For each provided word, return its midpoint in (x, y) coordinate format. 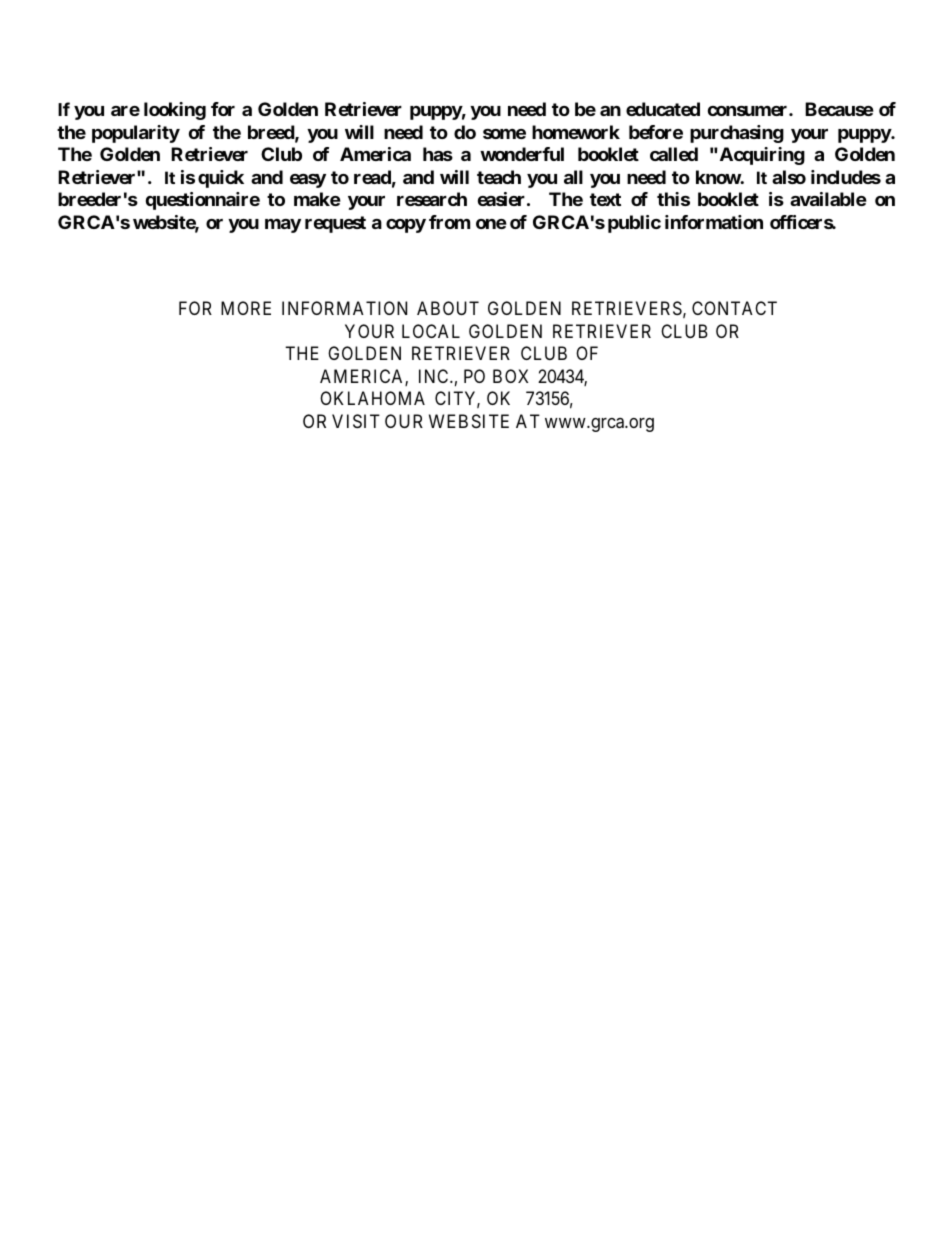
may (283, 226)
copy (406, 226)
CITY (457, 399)
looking (175, 111)
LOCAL (431, 331)
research (432, 199)
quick (221, 179)
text (605, 199)
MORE (246, 308)
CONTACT (734, 308)
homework (576, 132)
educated (663, 109)
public (634, 224)
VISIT (356, 421)
